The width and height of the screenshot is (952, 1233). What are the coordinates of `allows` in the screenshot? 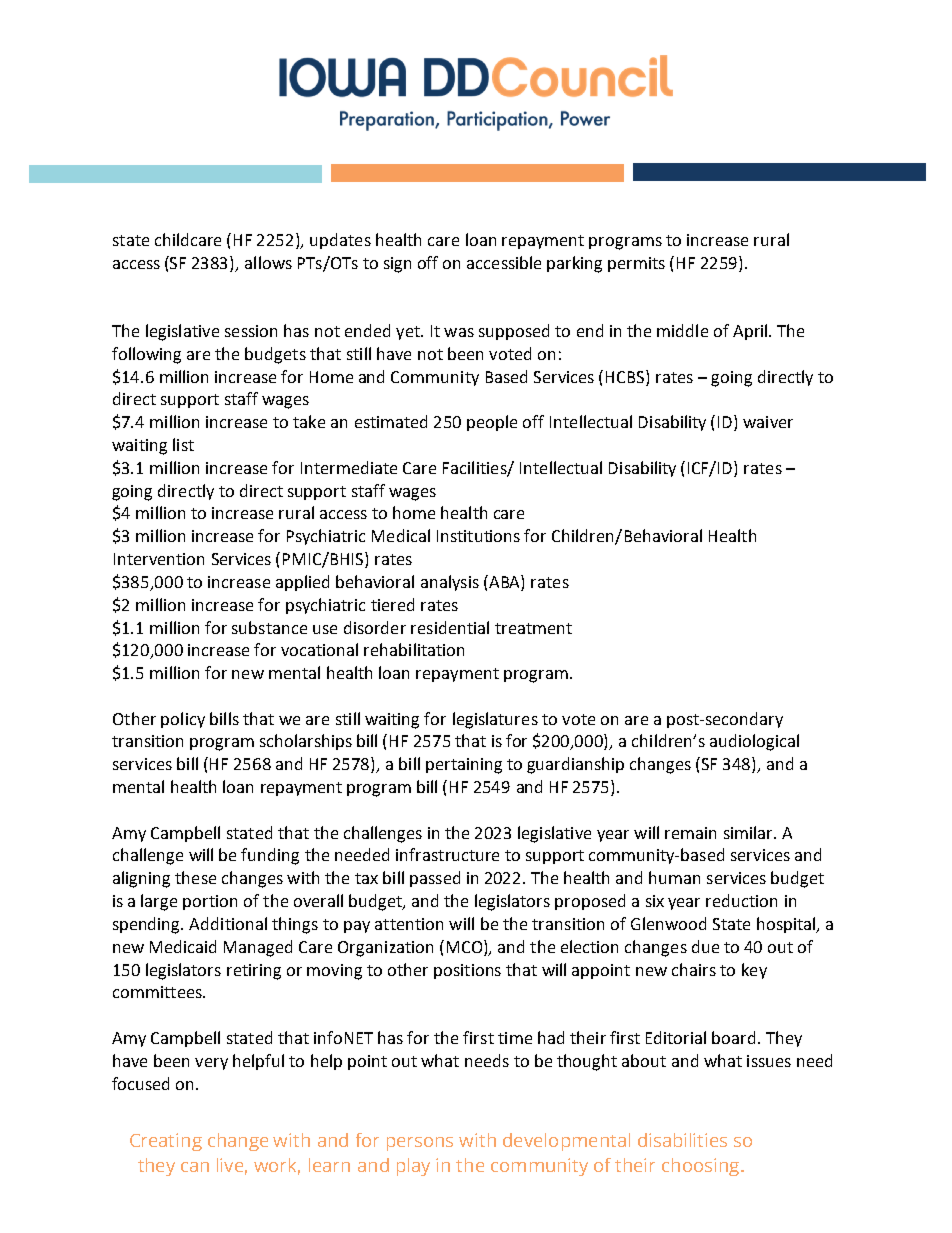 It's located at (268, 262).
